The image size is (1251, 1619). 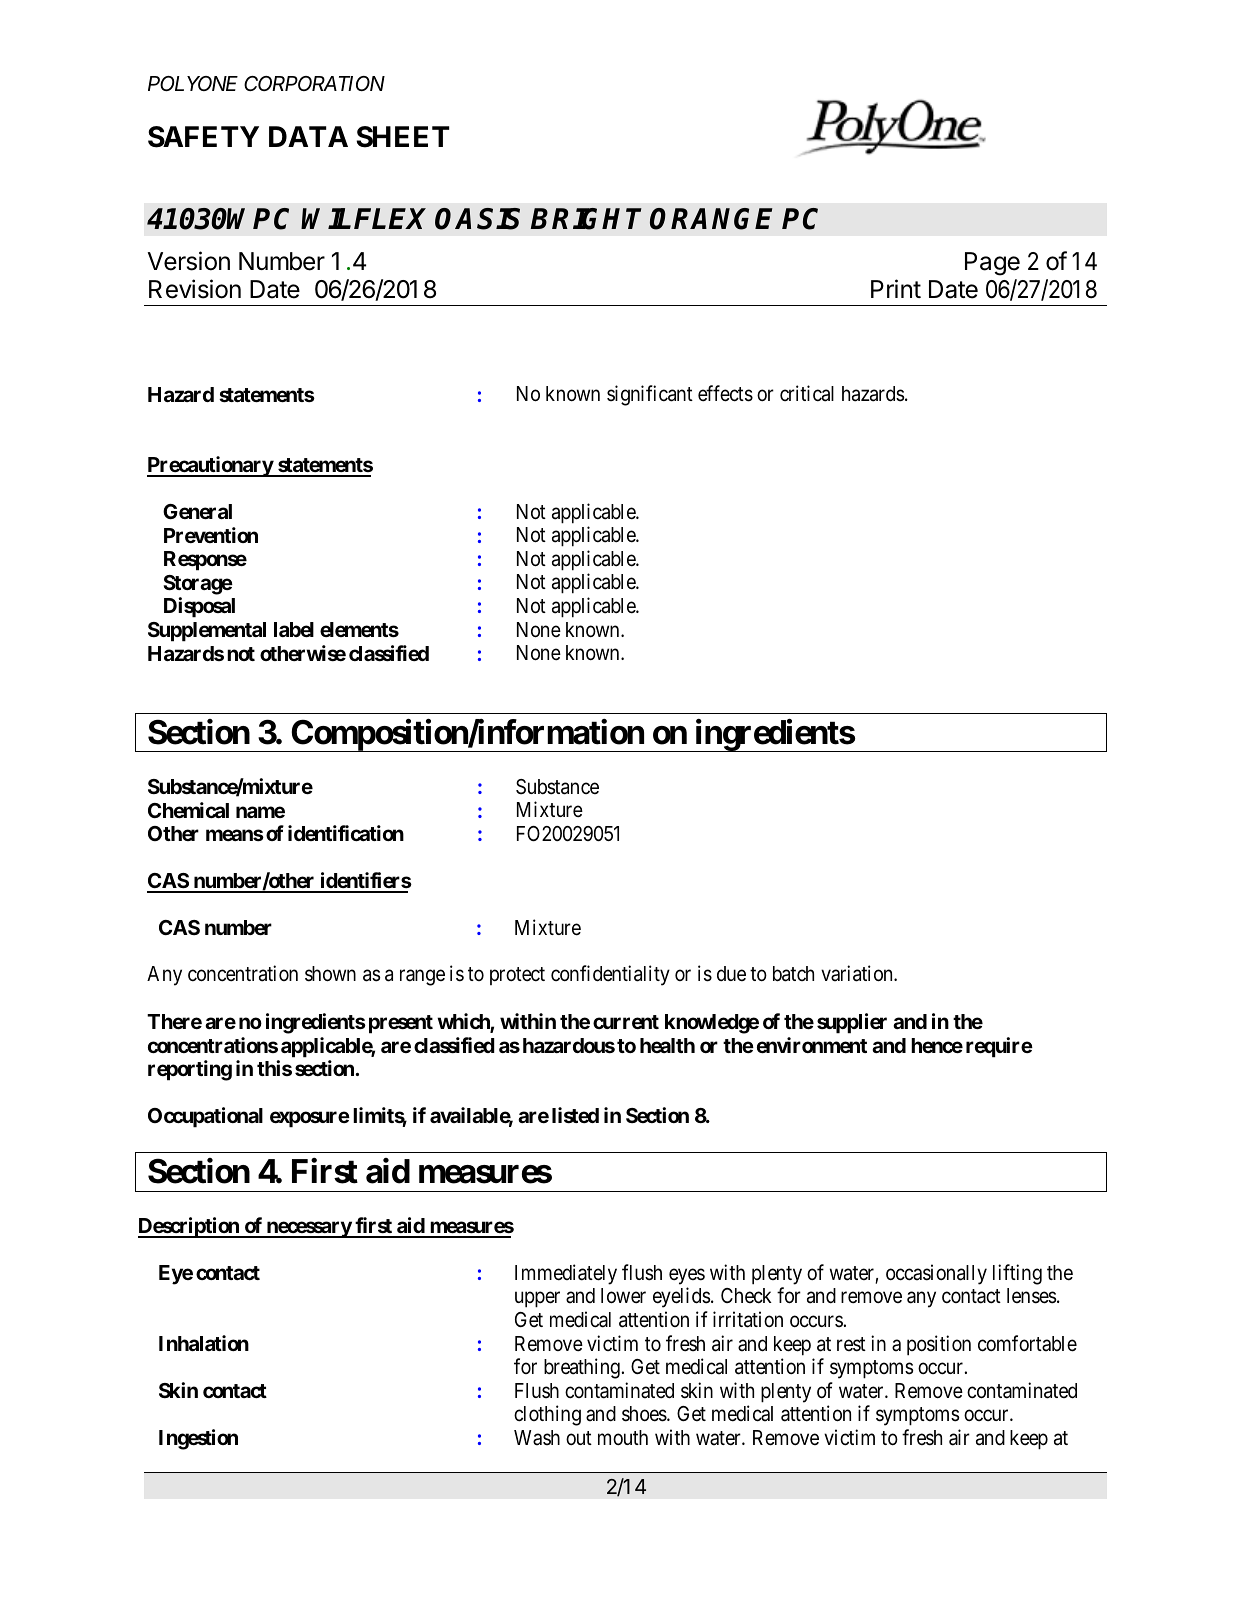 I want to click on Occupational, so click(x=205, y=1117).
